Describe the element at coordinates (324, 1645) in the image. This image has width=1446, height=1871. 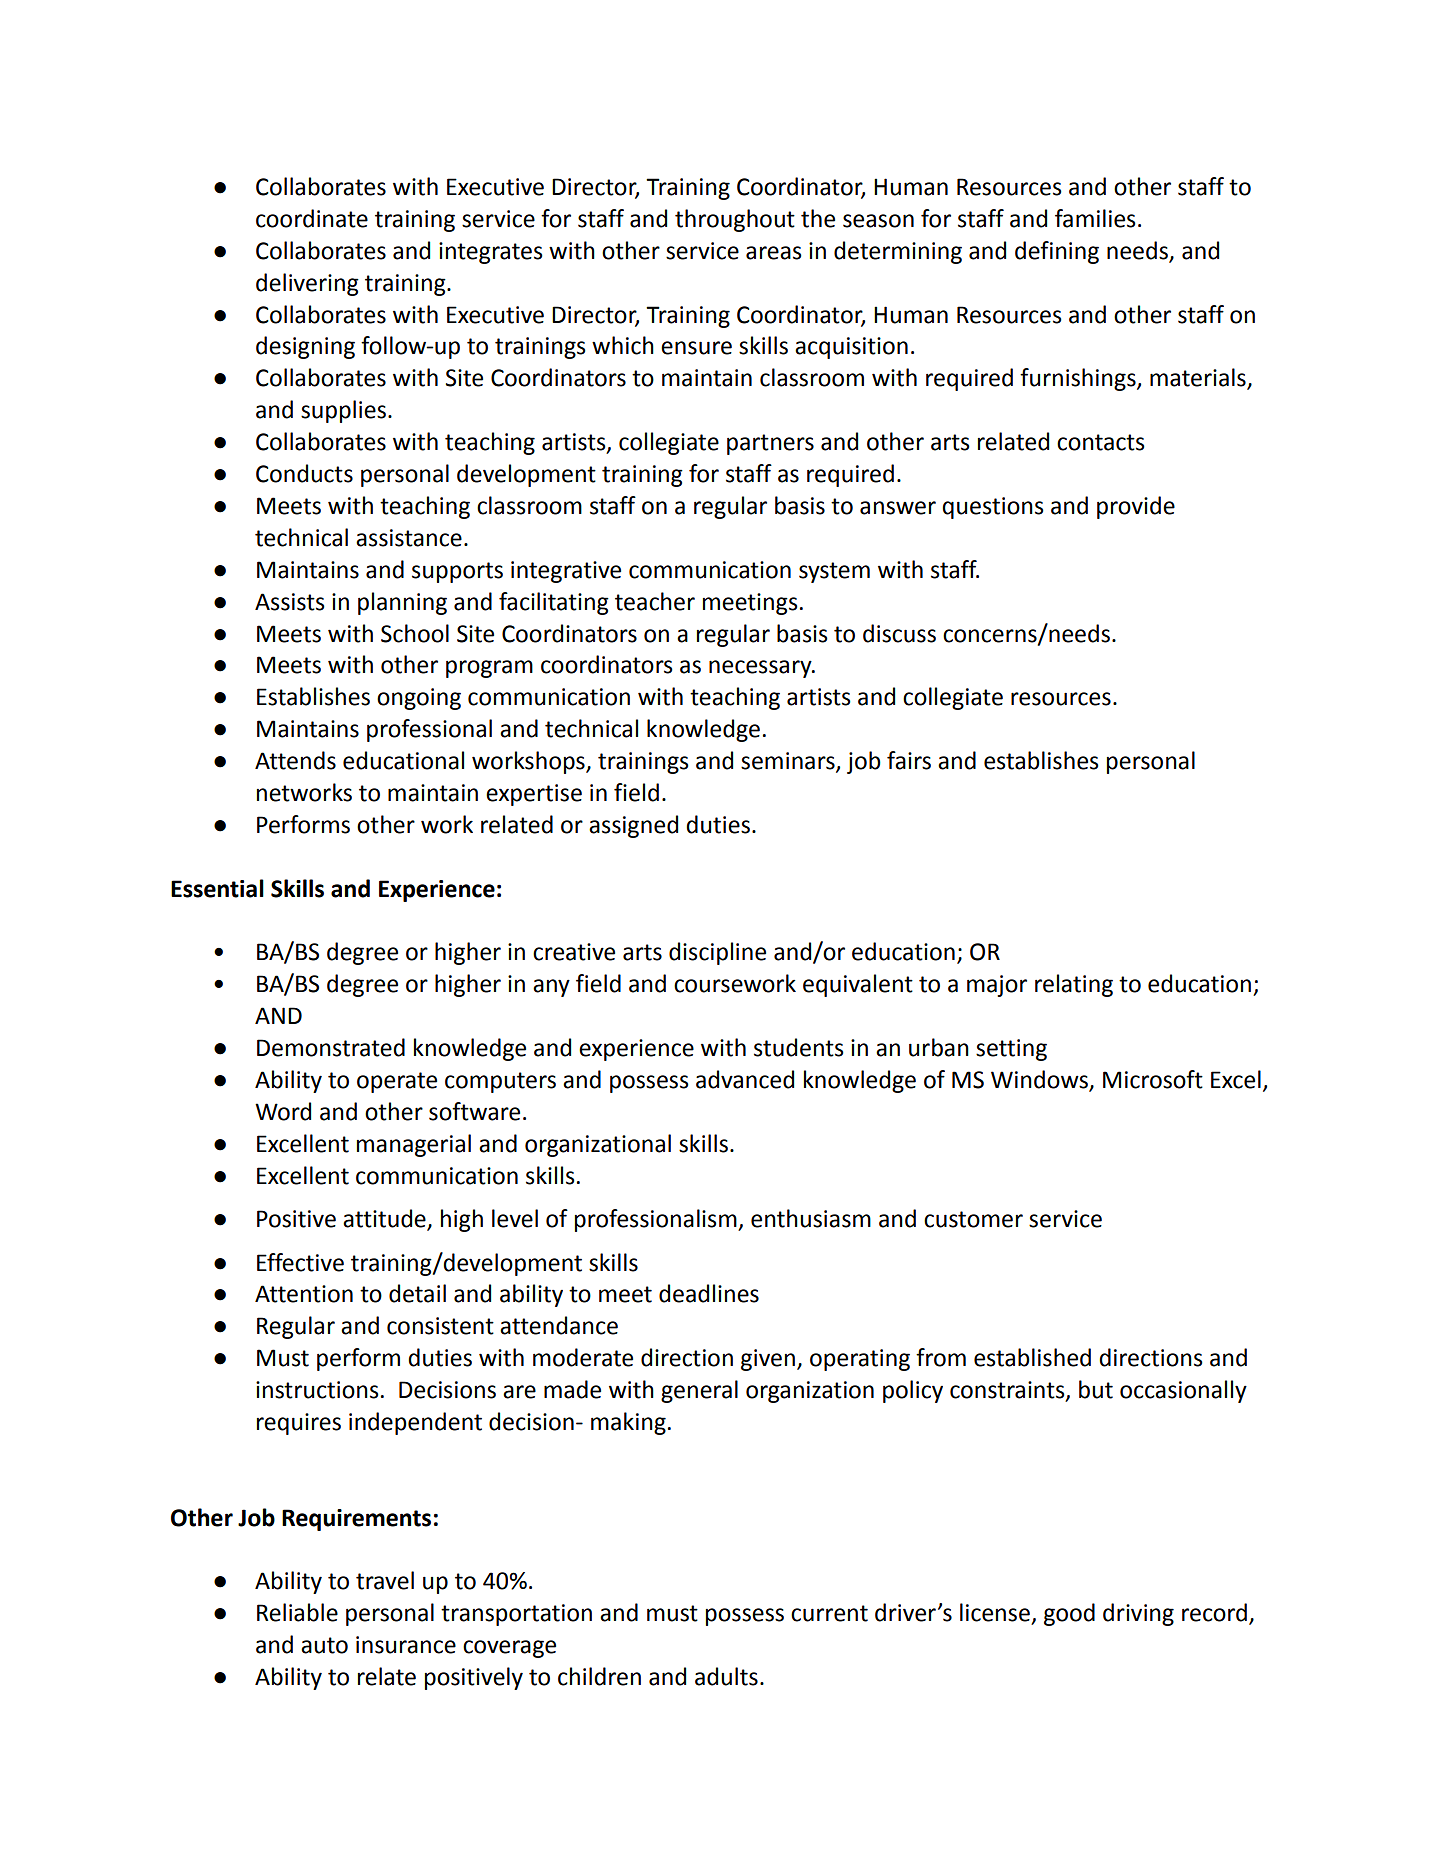
I see `auto` at that location.
